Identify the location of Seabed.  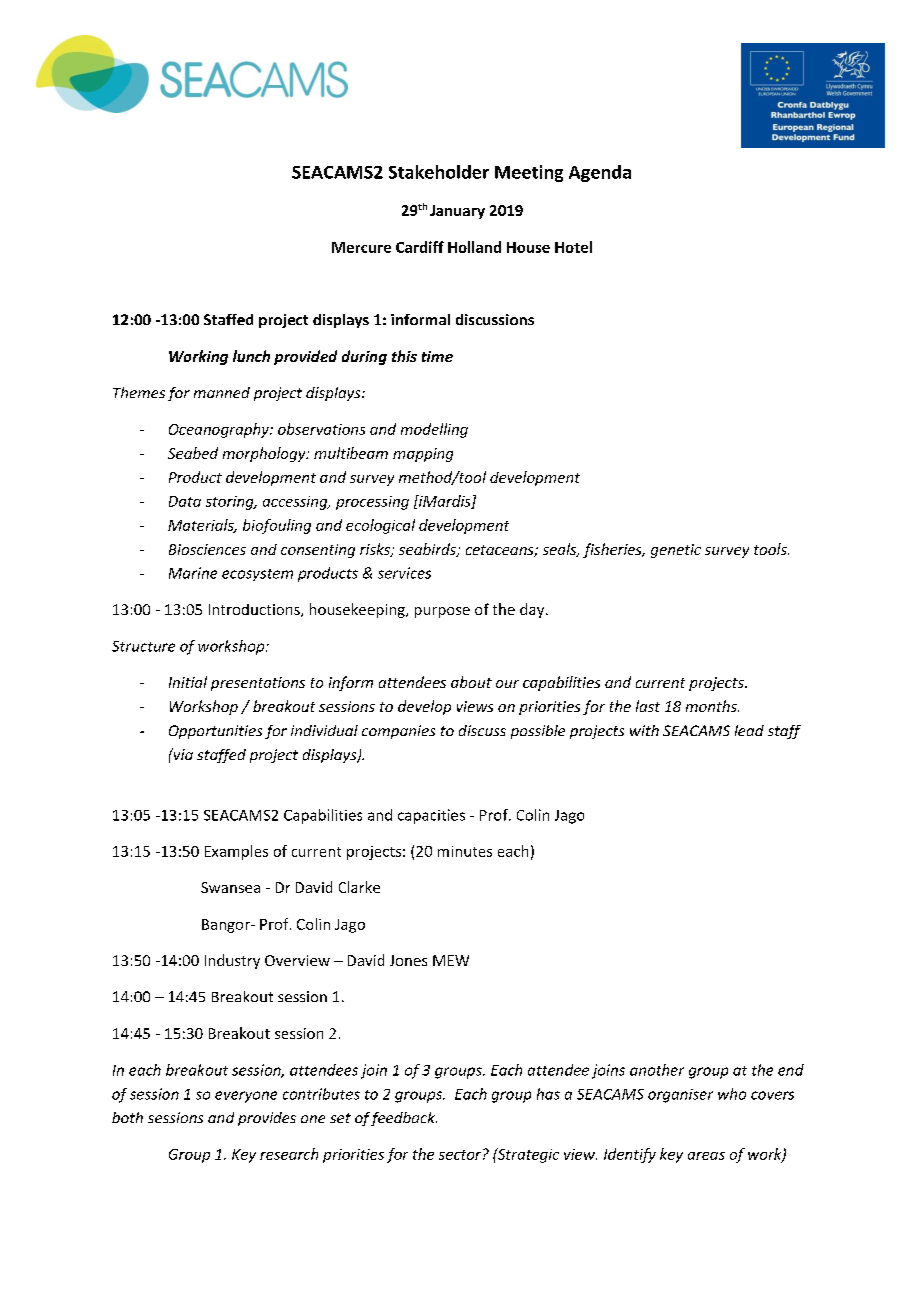
(193, 453).
